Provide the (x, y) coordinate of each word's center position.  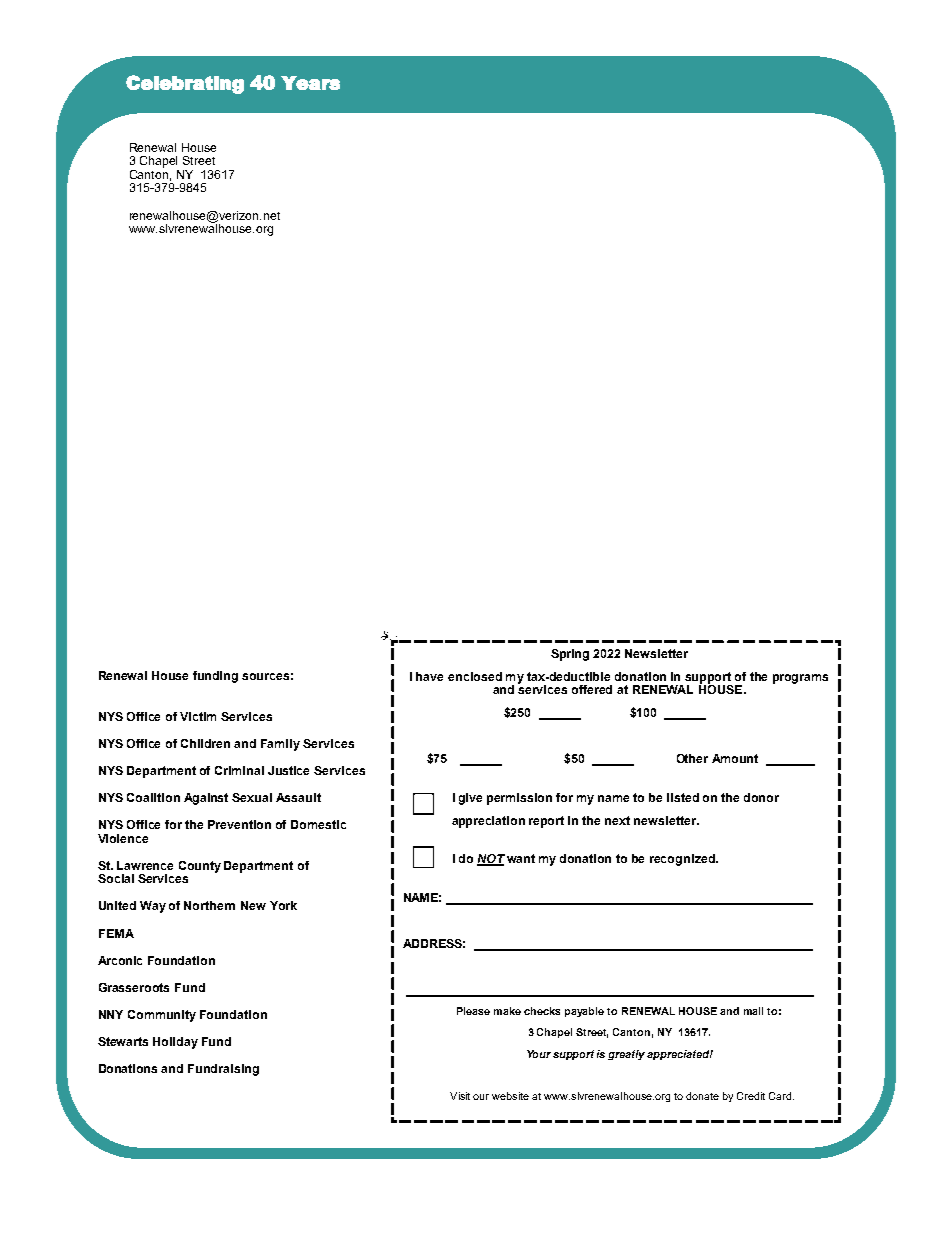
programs (800, 679)
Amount (735, 758)
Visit (460, 1096)
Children (205, 743)
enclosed (475, 676)
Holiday (175, 1043)
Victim (198, 716)
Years (310, 83)
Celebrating (185, 84)
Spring (570, 655)
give (470, 799)
